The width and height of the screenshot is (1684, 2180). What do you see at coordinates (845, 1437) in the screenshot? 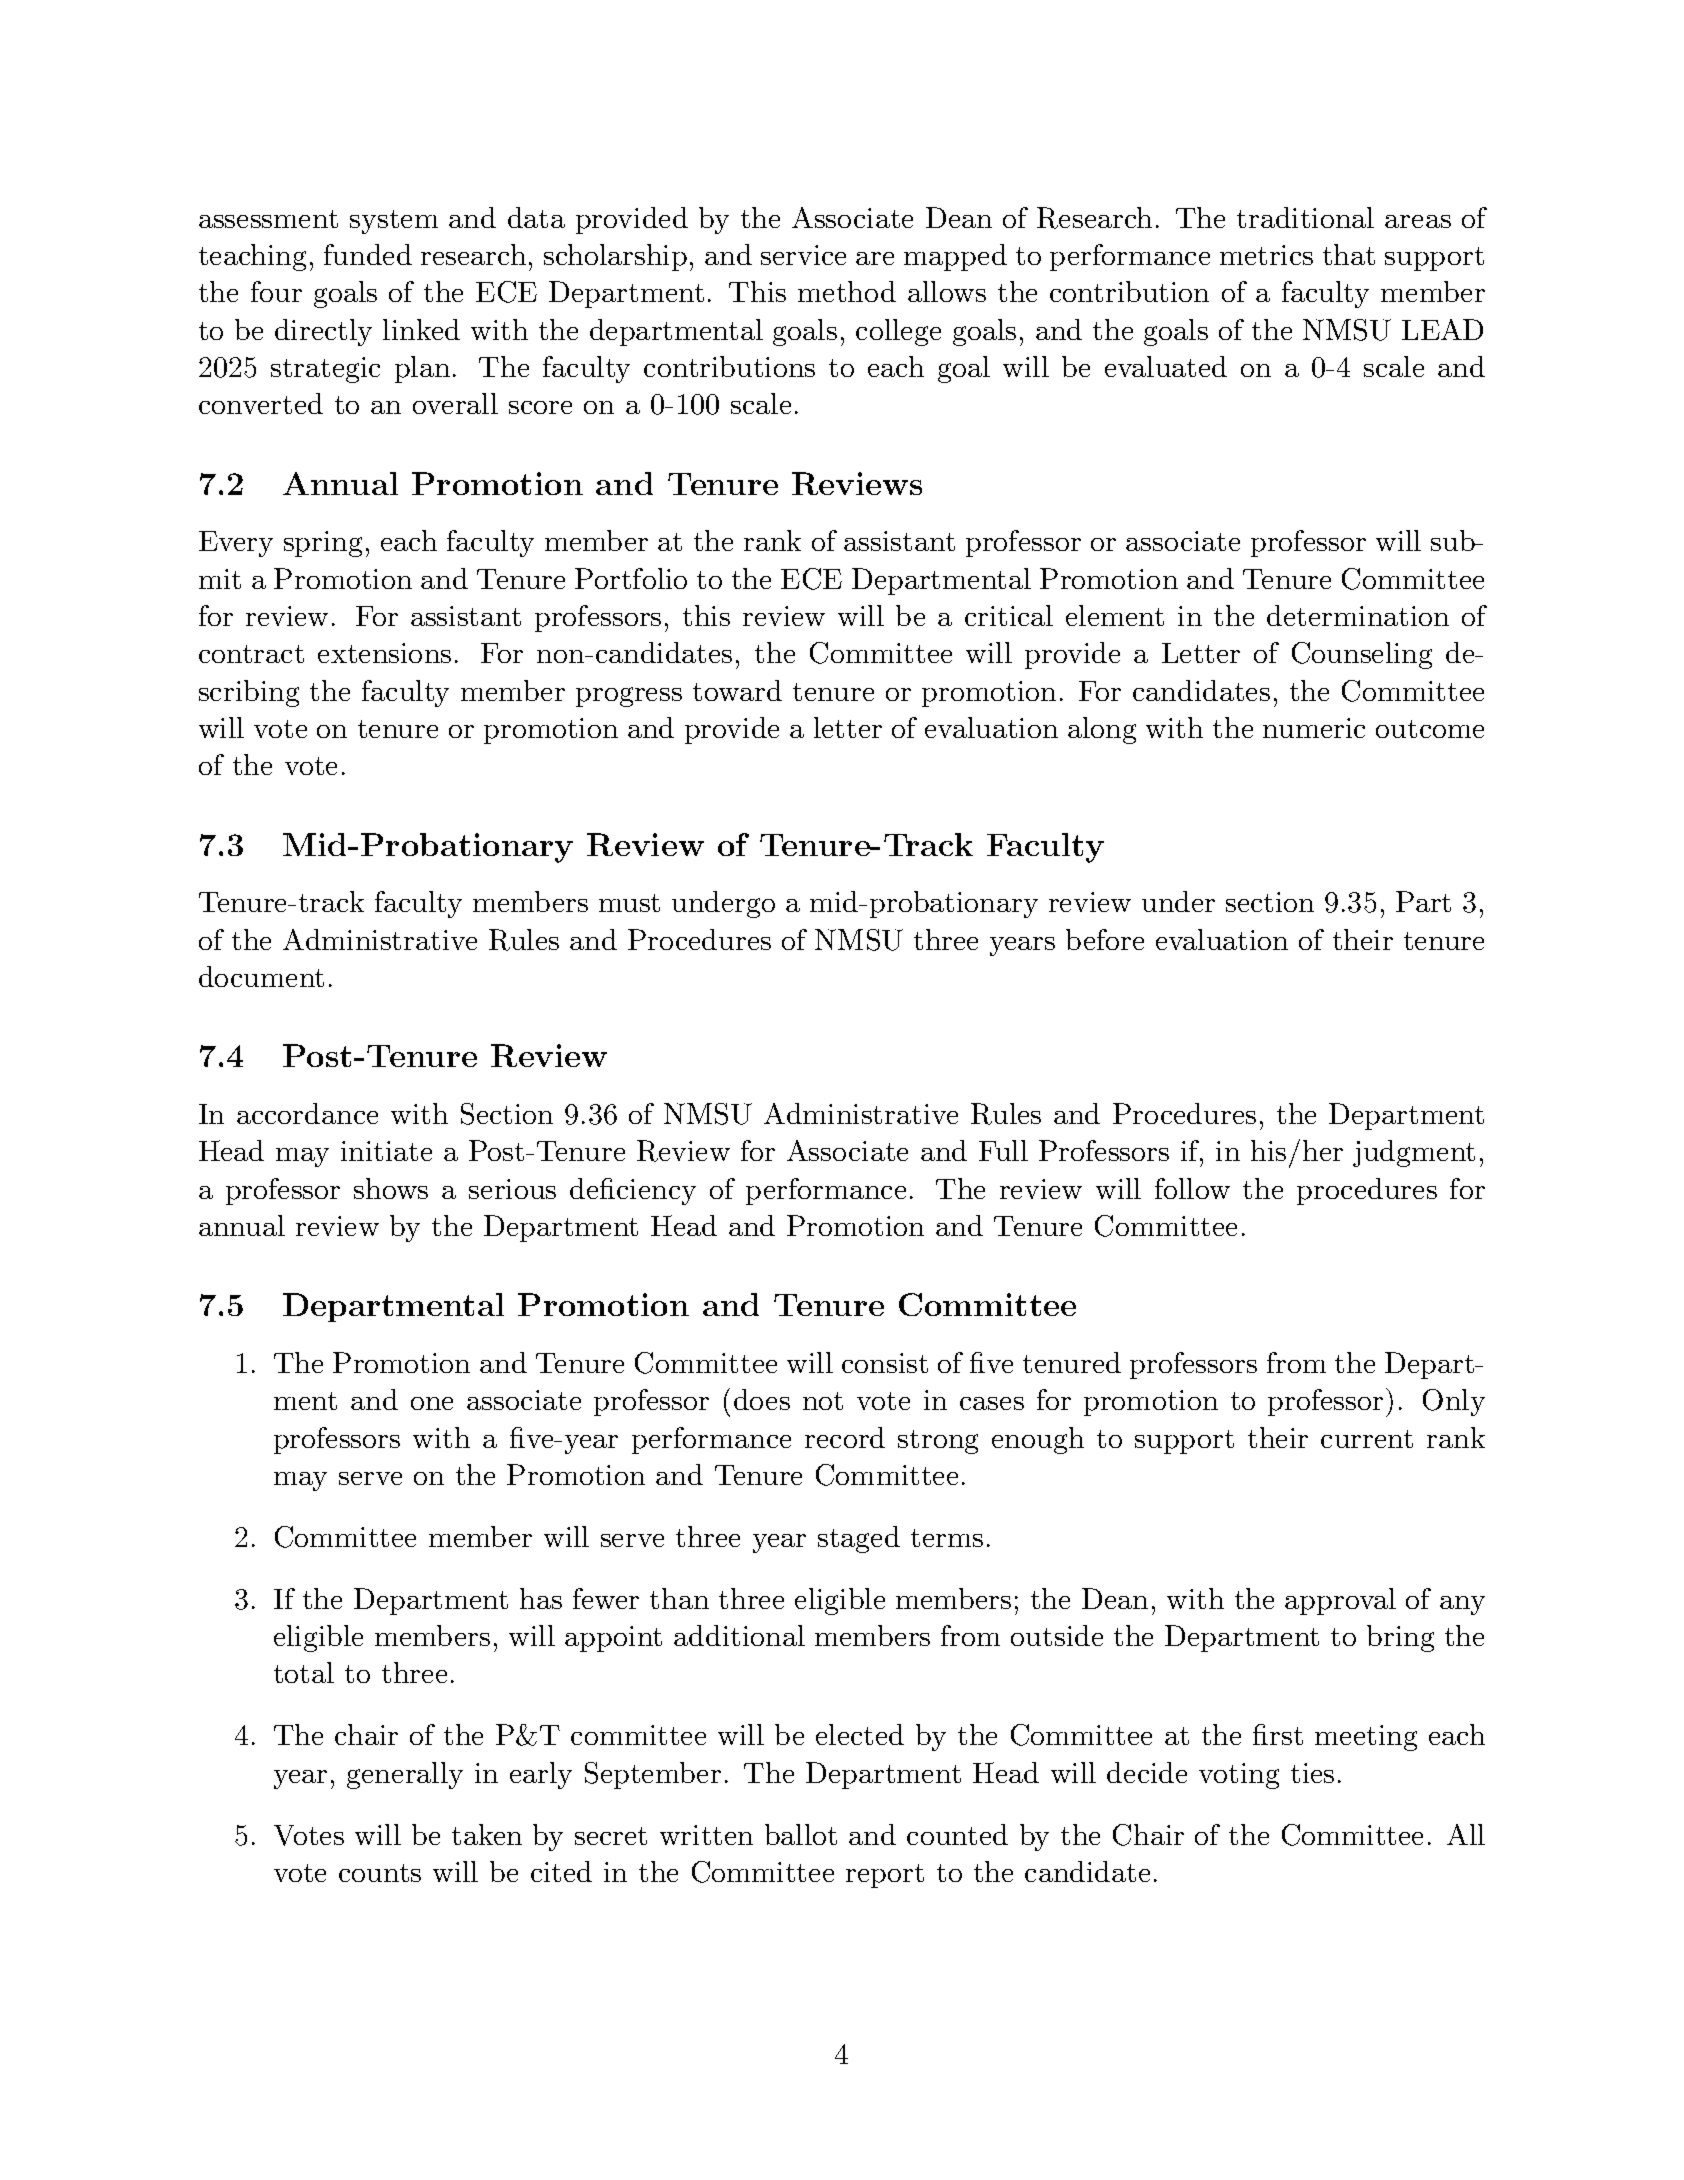
I see `record` at bounding box center [845, 1437].
